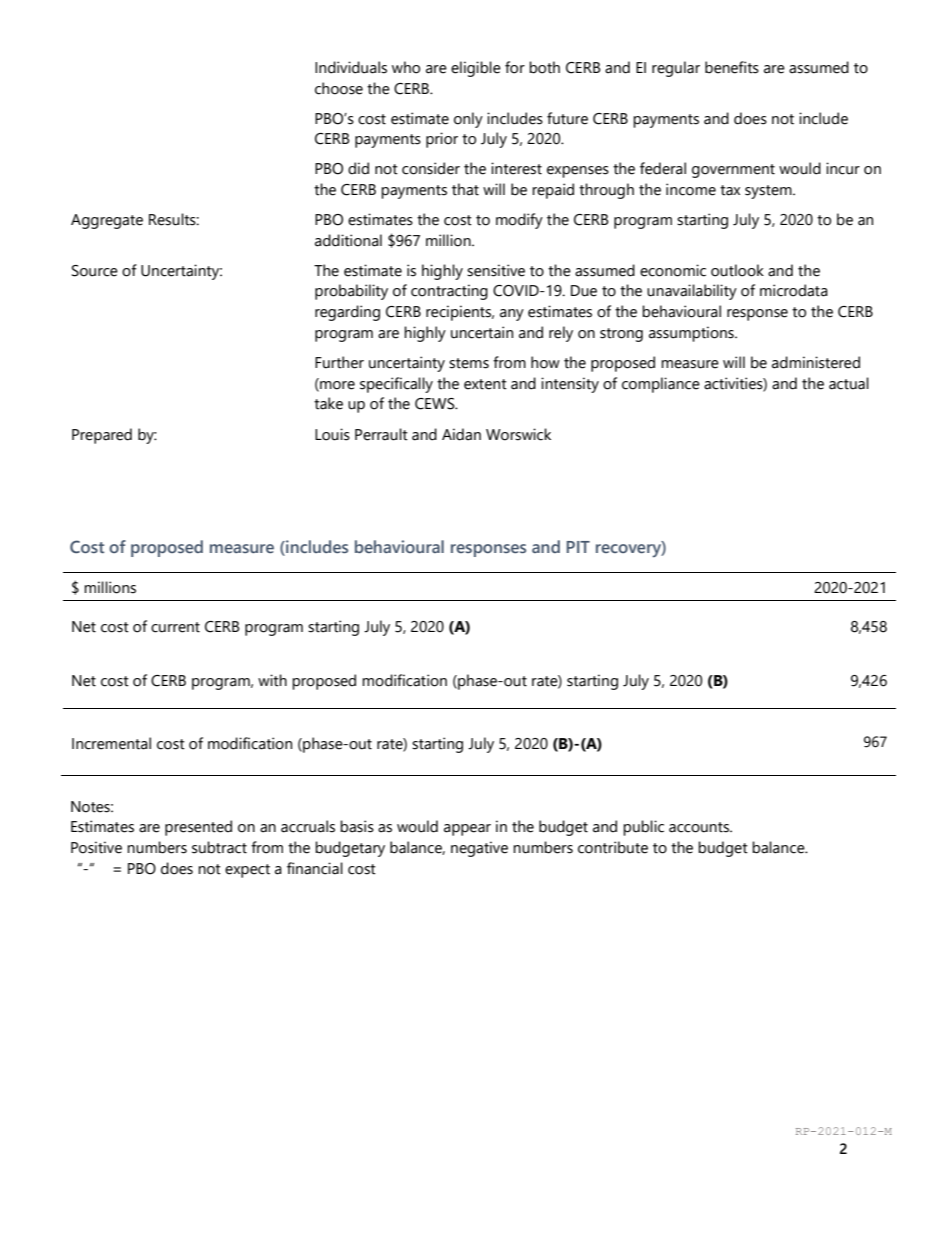 The height and width of the screenshot is (1233, 952). Describe the element at coordinates (339, 88) in the screenshot. I see `choose` at that location.
